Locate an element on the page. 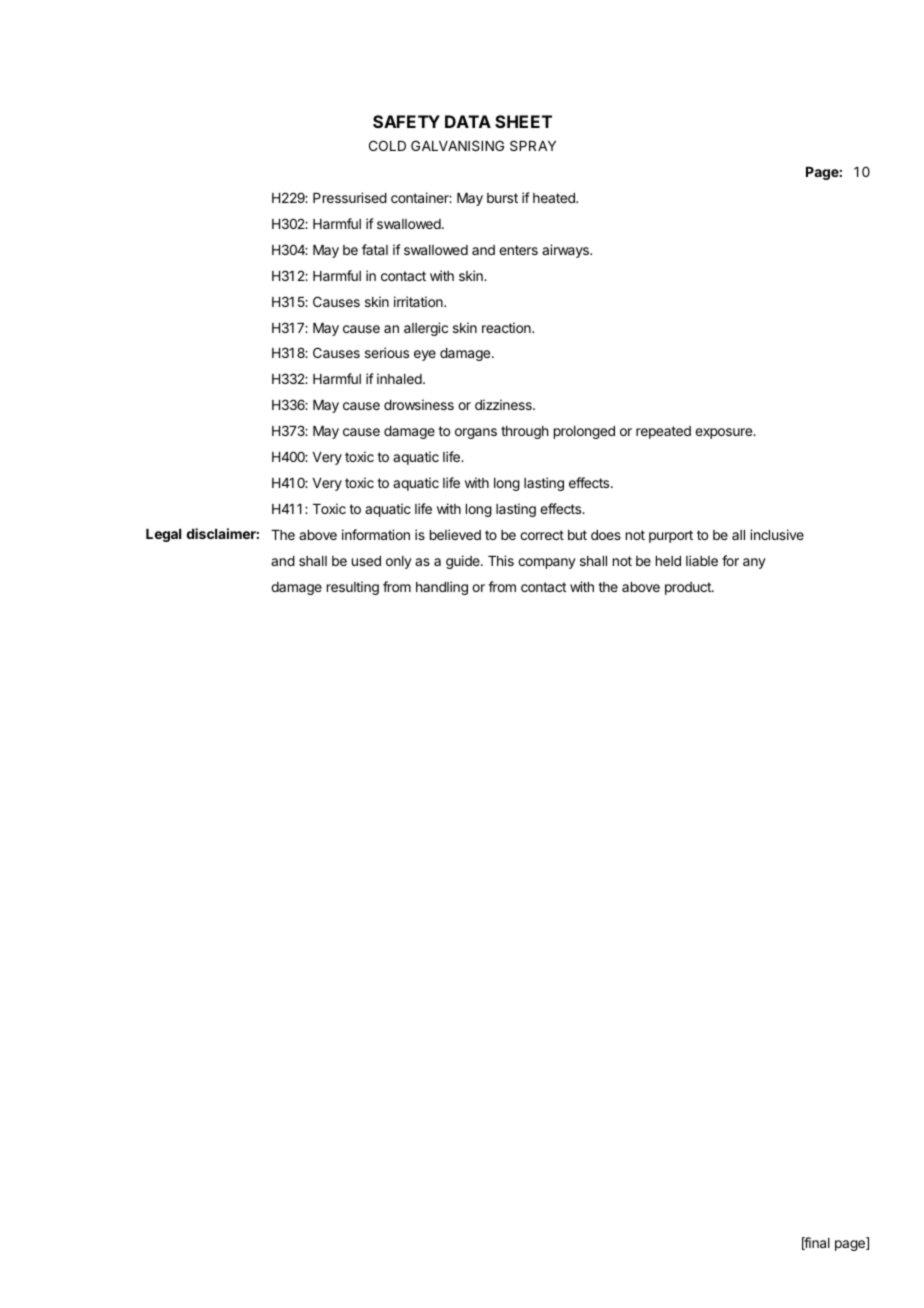  fatal is located at coordinates (375, 249).
